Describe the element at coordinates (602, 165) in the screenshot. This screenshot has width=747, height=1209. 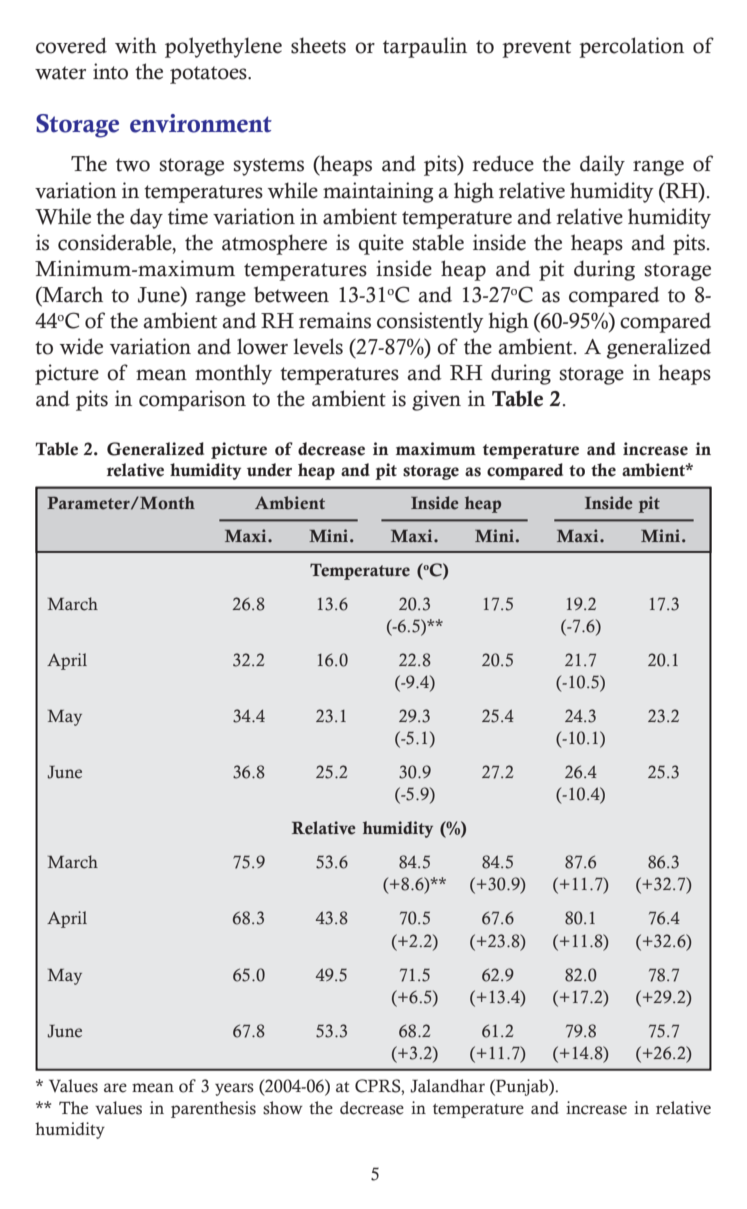
I see `daily` at that location.
